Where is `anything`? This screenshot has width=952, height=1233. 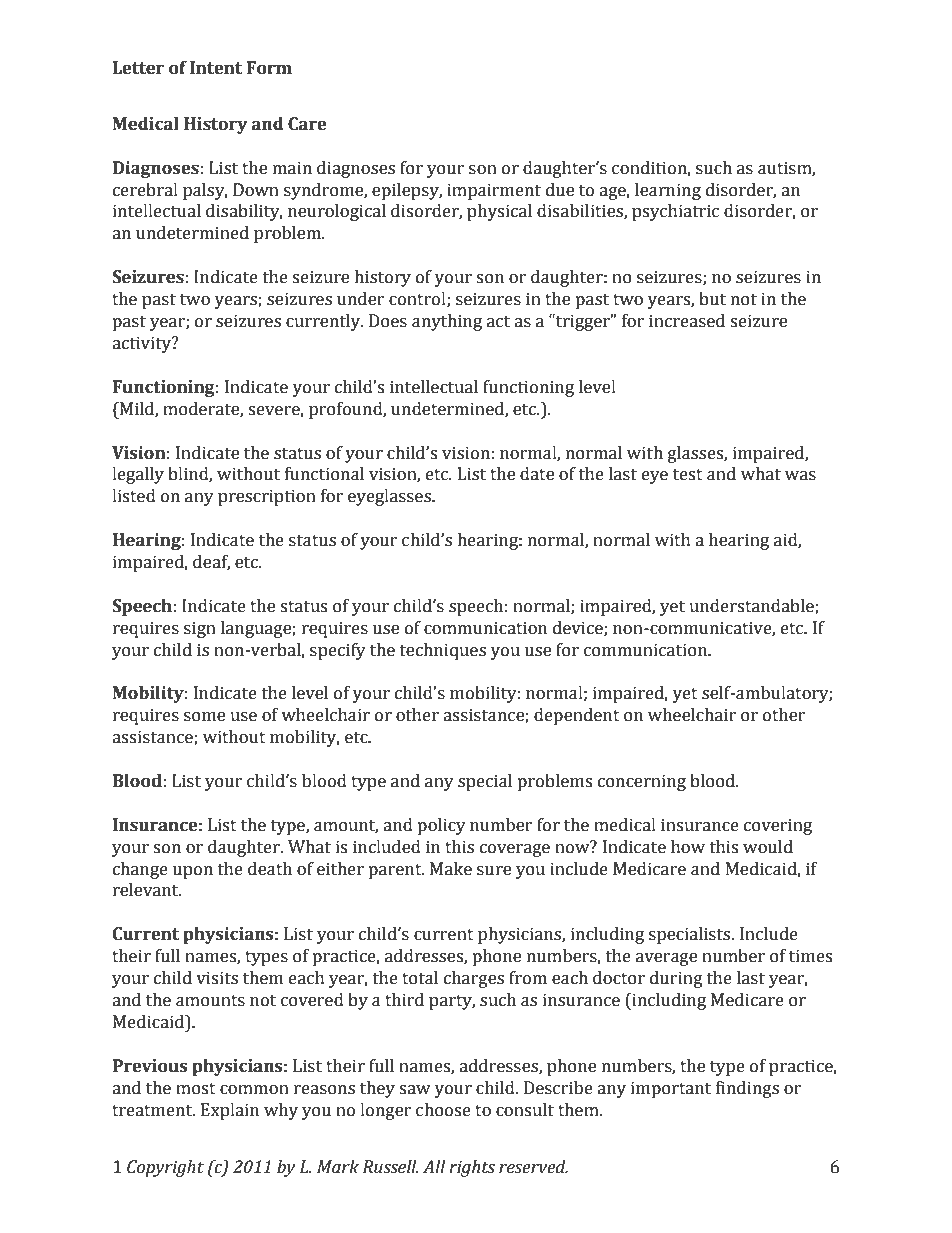
anything is located at coordinates (447, 322).
